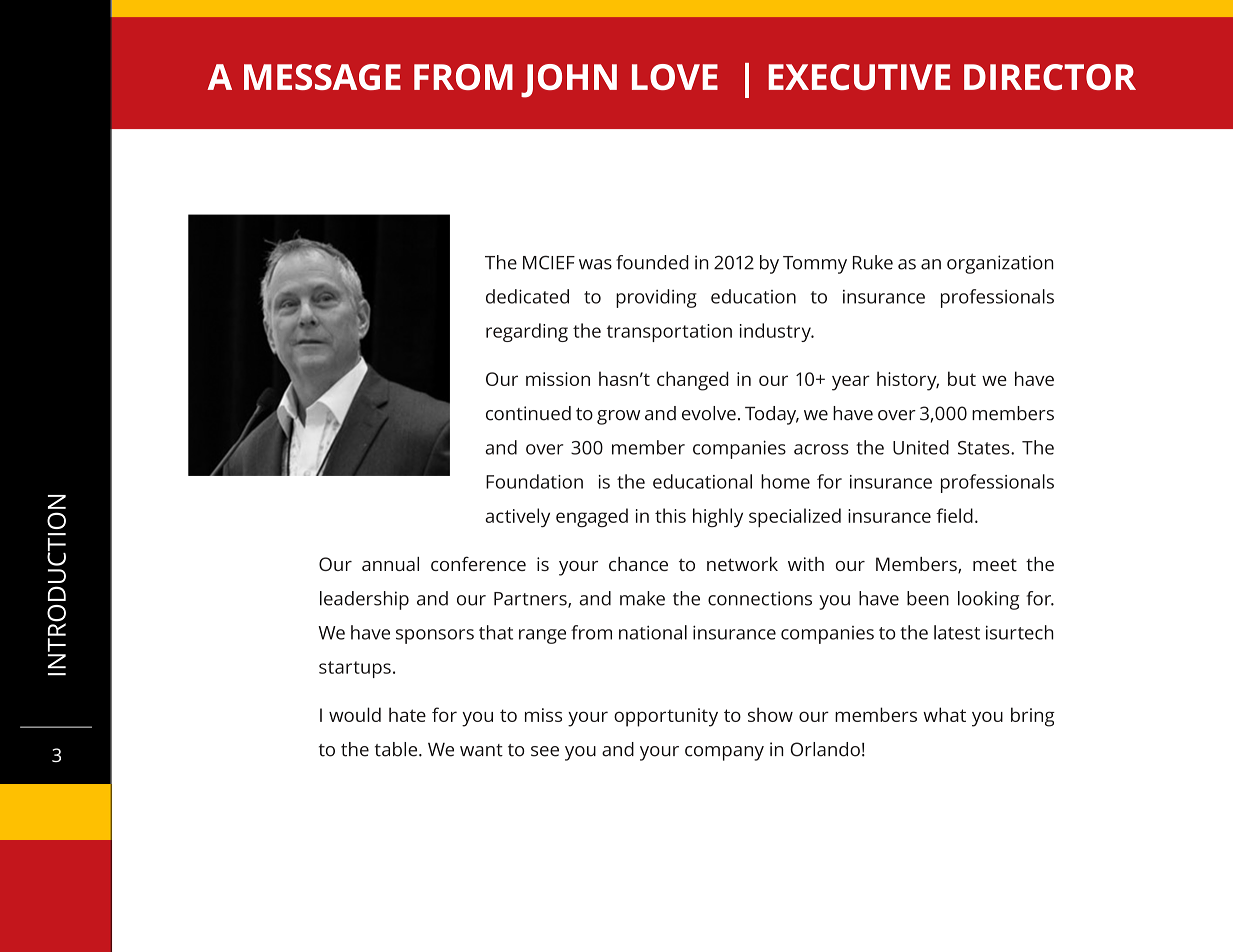  I want to click on table, so click(397, 749).
